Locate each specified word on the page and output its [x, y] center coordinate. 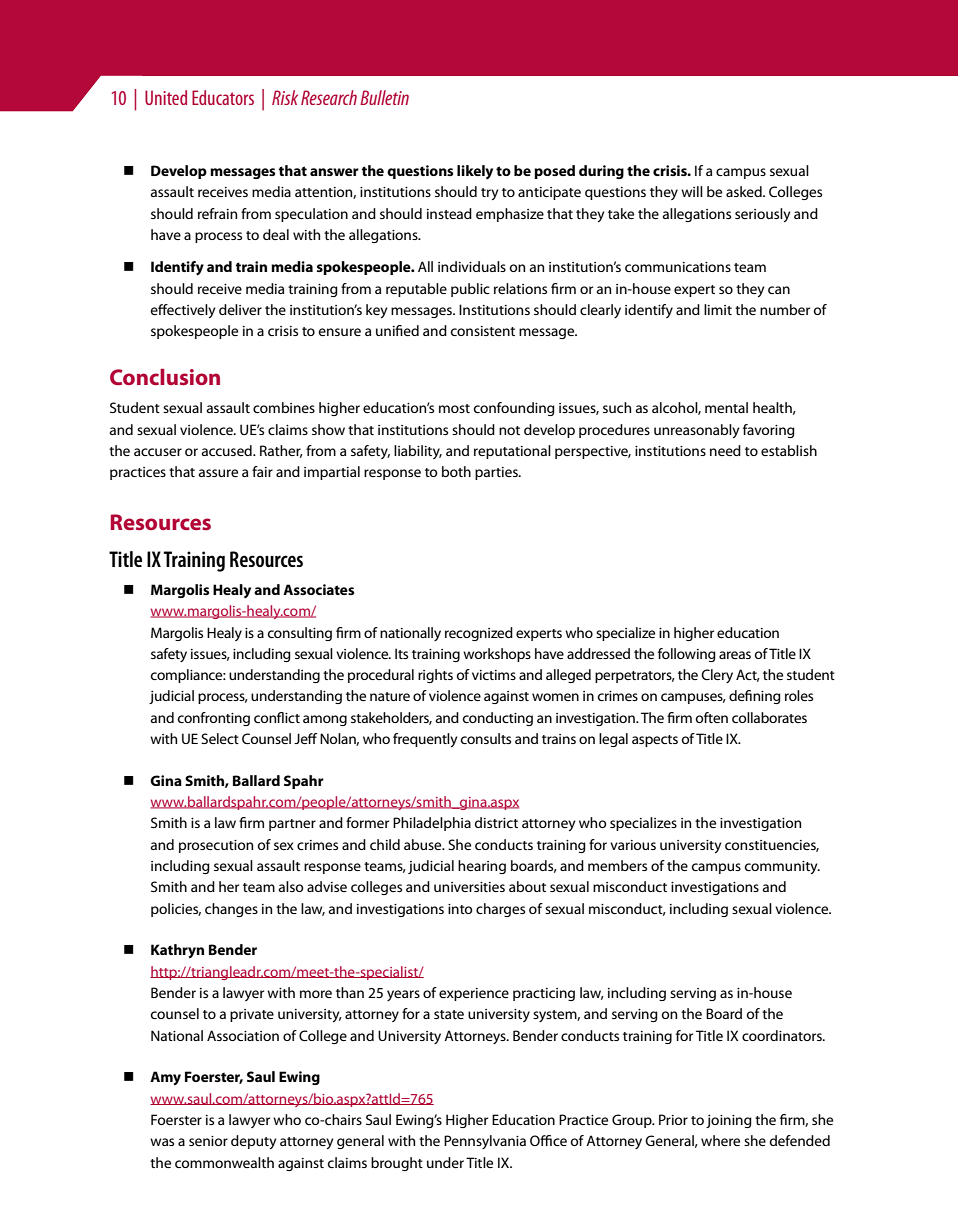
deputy [254, 1142]
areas [735, 655]
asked [745, 191]
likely [475, 172]
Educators [223, 97]
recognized [479, 634]
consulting [299, 634]
